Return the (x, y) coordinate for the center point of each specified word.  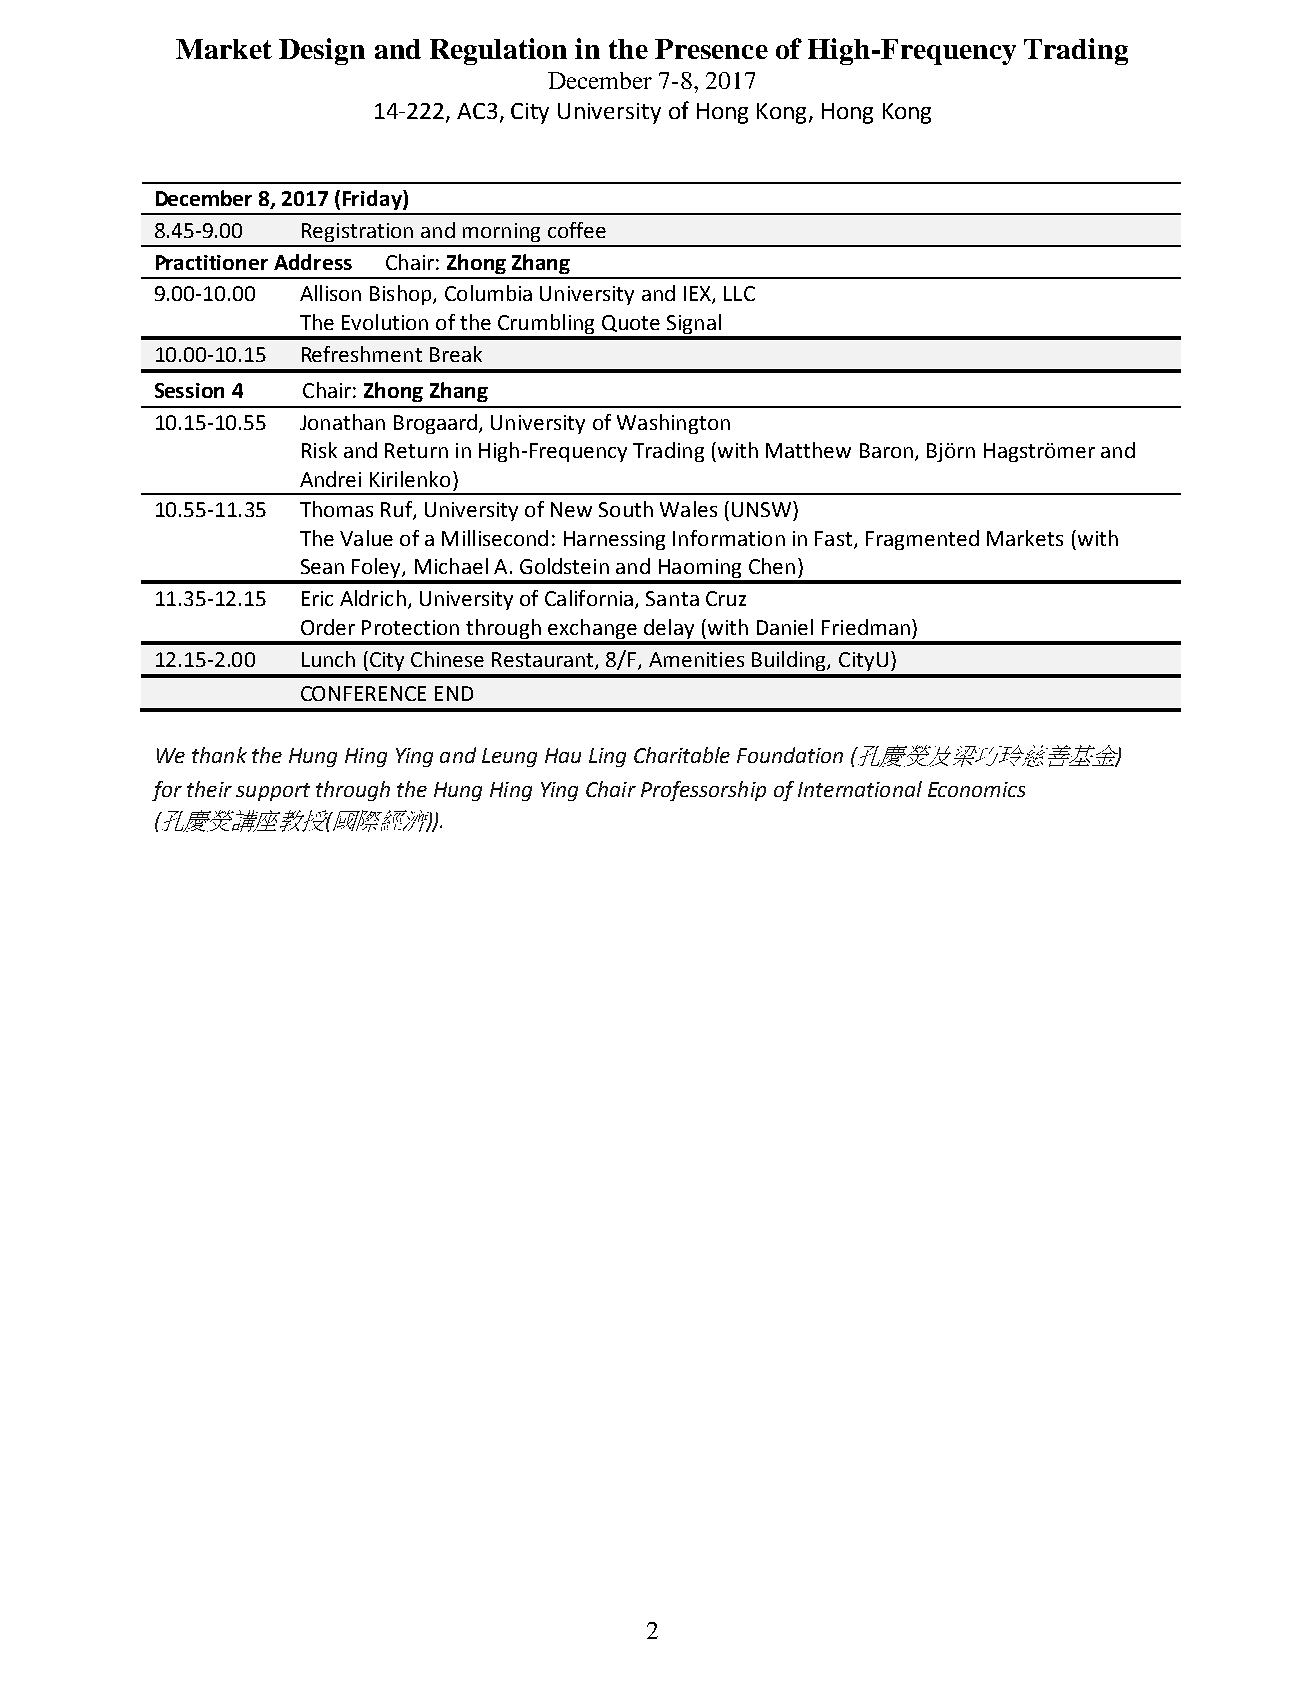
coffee (577, 230)
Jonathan (342, 422)
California (590, 599)
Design (322, 51)
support (273, 792)
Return (416, 450)
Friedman (866, 627)
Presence (711, 49)
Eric (317, 598)
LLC (739, 293)
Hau (563, 755)
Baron (886, 450)
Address (313, 262)
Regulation (498, 51)
